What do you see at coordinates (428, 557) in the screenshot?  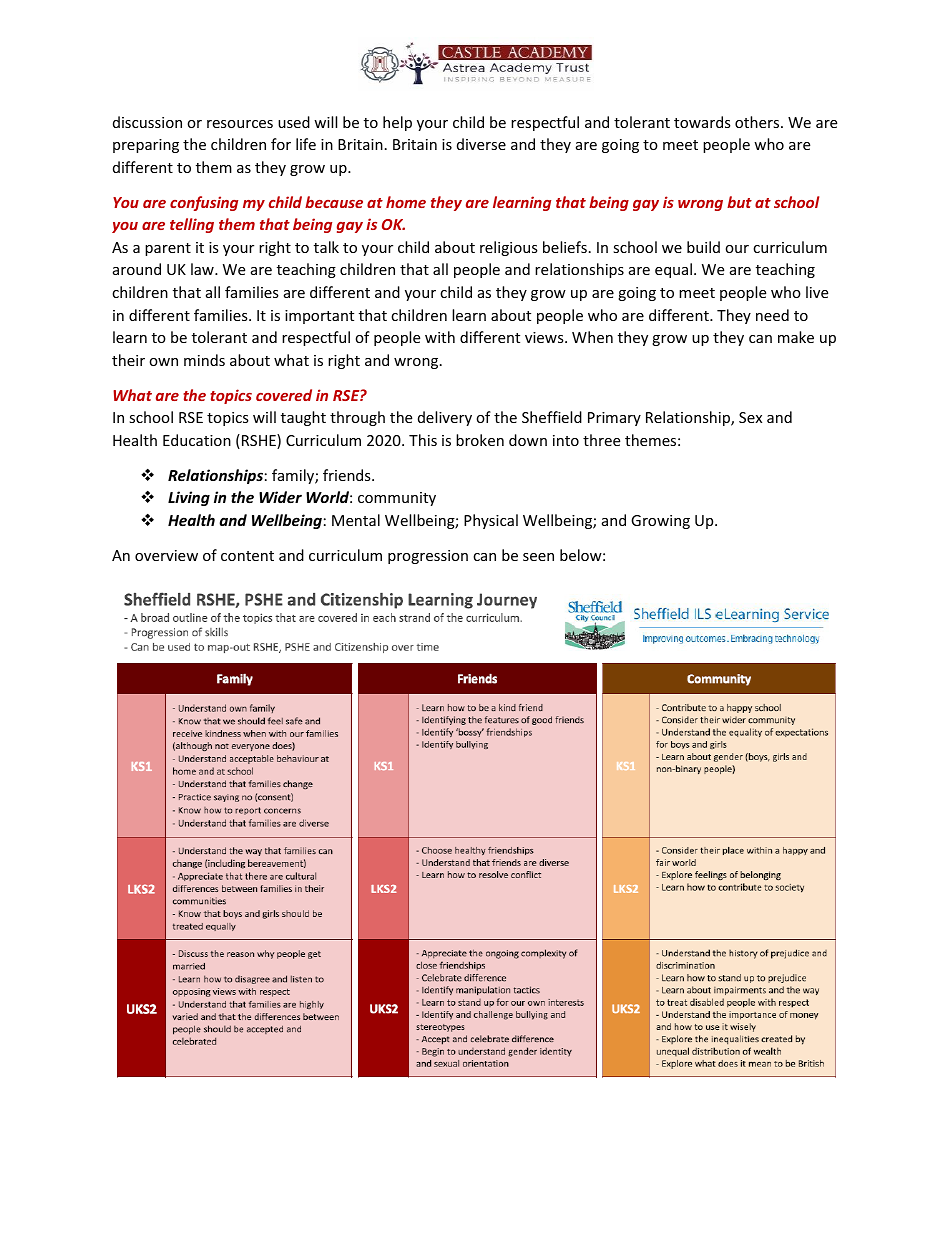 I see `progression` at bounding box center [428, 557].
